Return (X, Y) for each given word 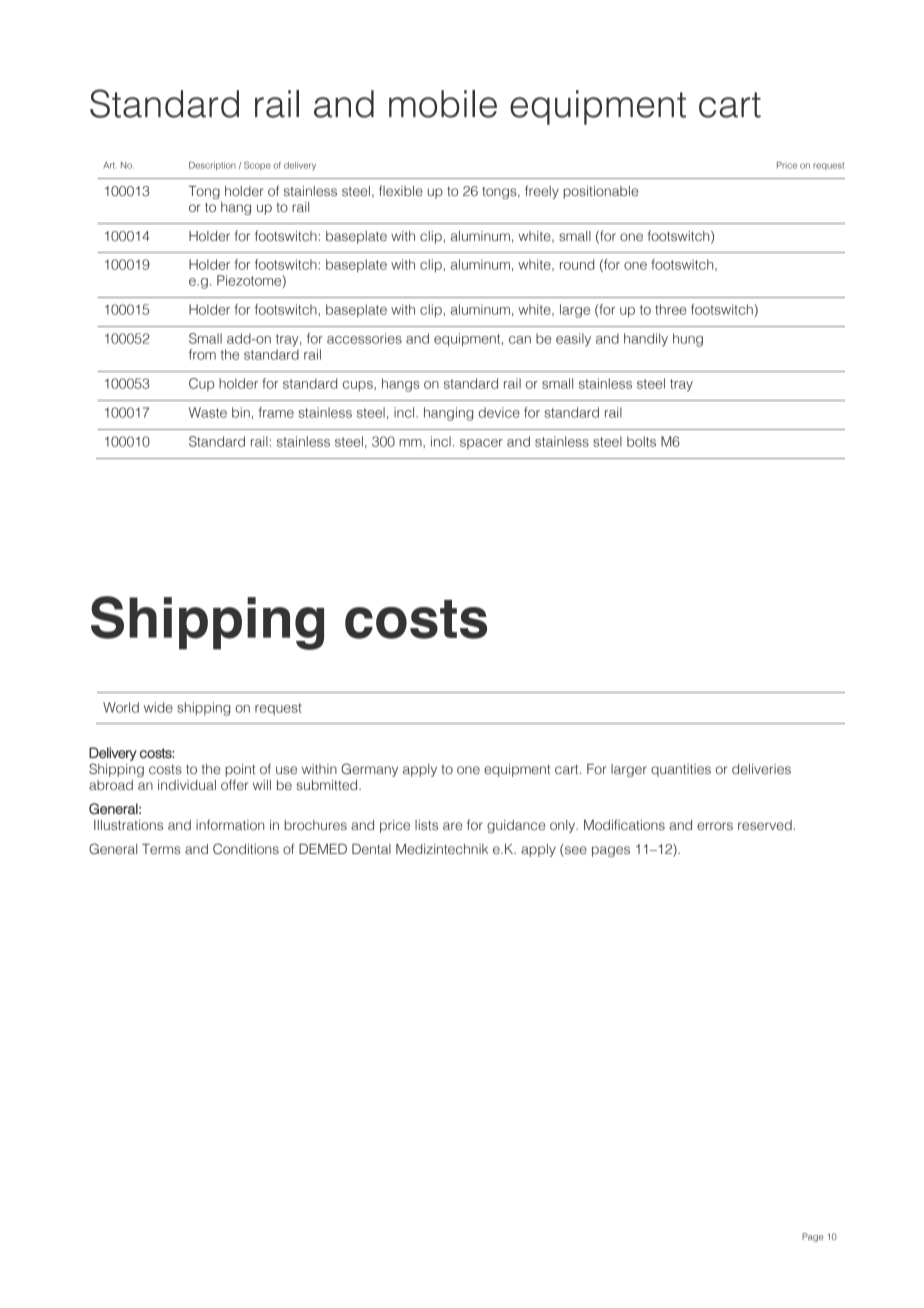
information (230, 824)
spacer (481, 444)
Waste (208, 412)
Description (212, 166)
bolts (641, 441)
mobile (443, 104)
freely (542, 192)
